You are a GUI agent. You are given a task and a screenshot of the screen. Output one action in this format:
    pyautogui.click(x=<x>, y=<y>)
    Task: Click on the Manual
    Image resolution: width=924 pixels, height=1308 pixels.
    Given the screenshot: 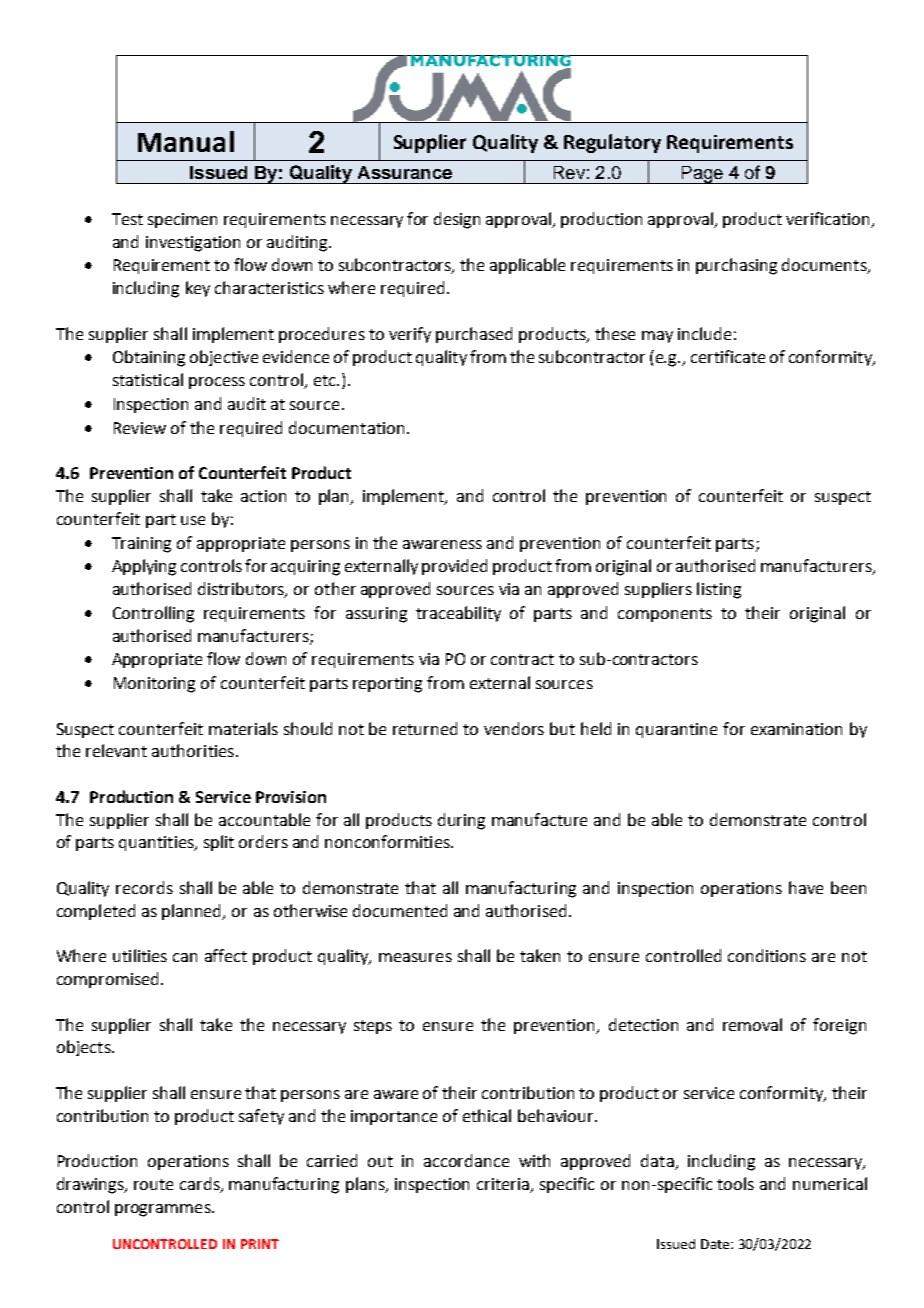 What is the action you would take?
    pyautogui.click(x=186, y=141)
